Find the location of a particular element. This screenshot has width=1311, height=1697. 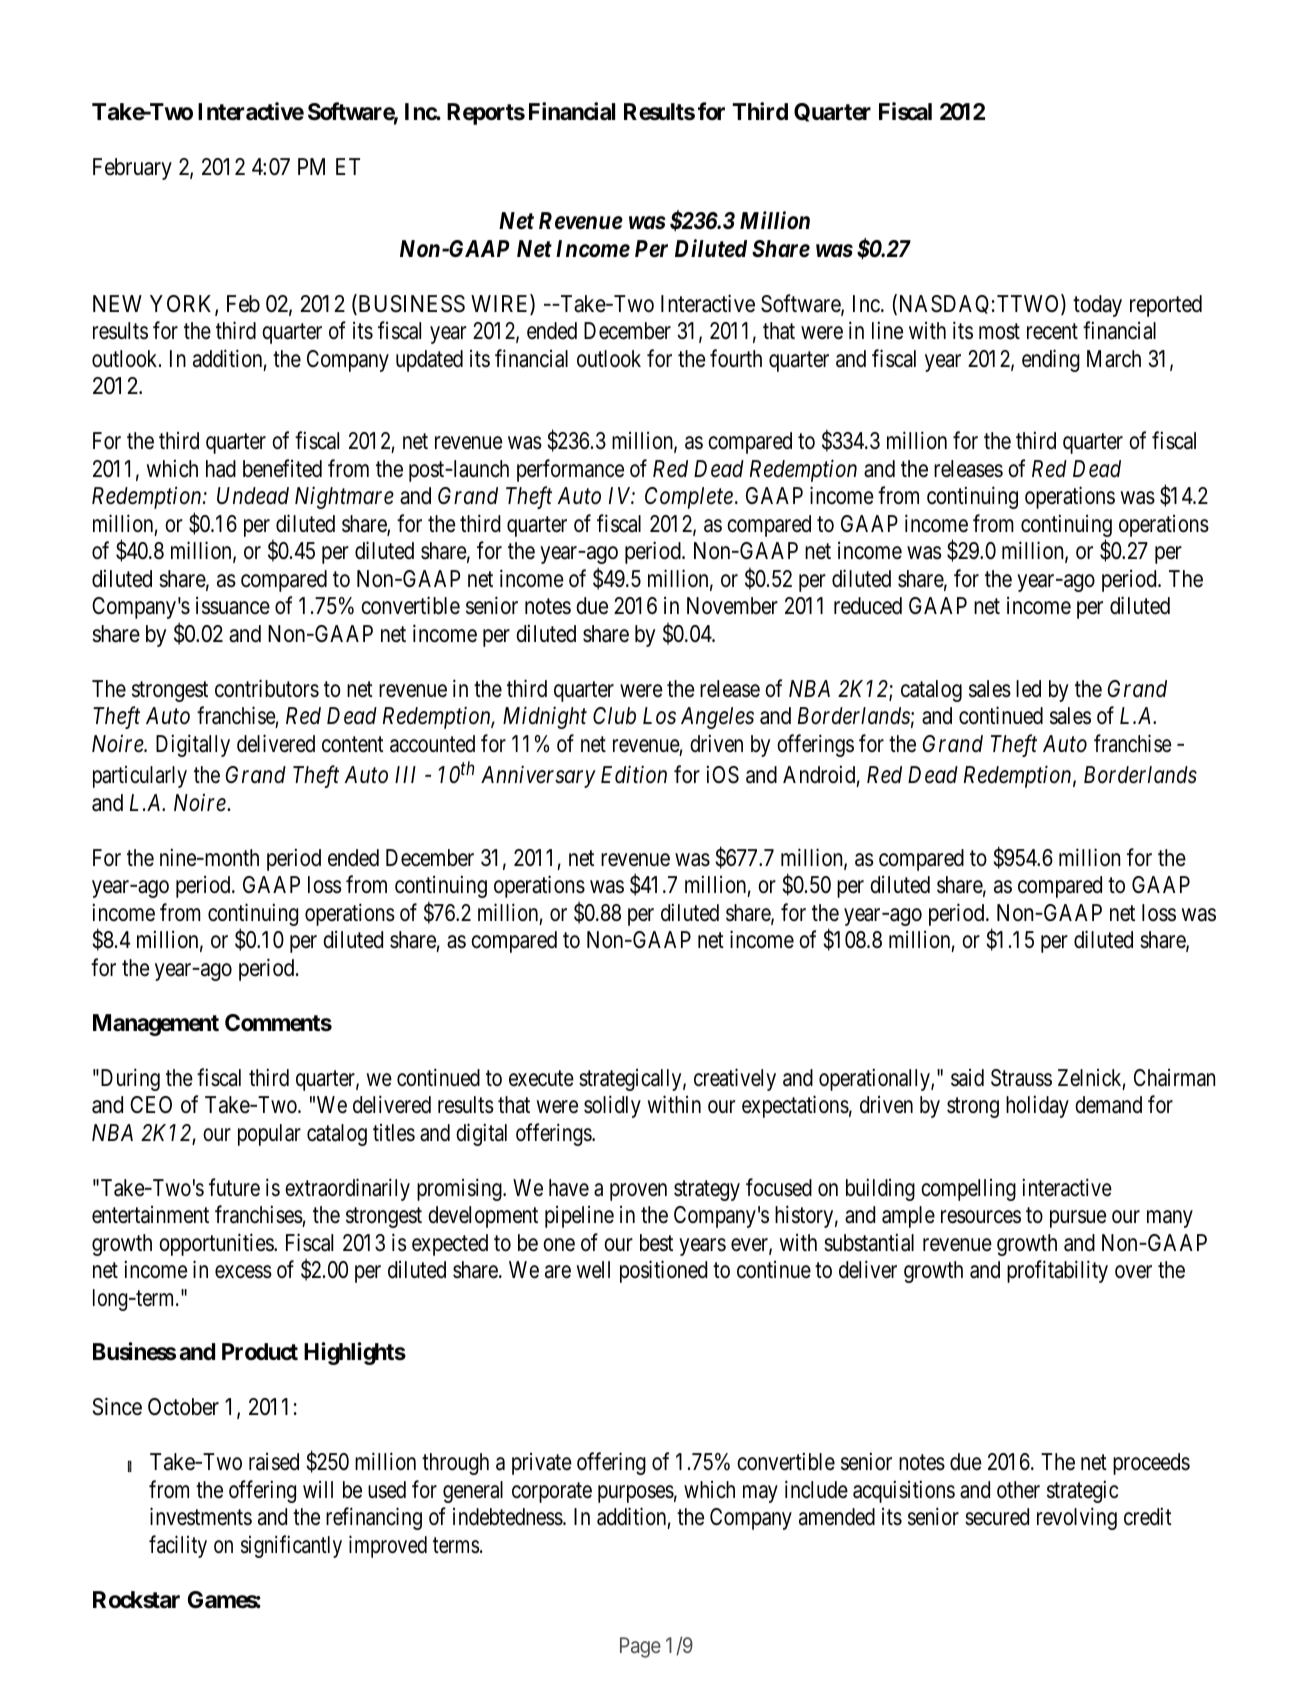

fourth is located at coordinates (736, 358).
